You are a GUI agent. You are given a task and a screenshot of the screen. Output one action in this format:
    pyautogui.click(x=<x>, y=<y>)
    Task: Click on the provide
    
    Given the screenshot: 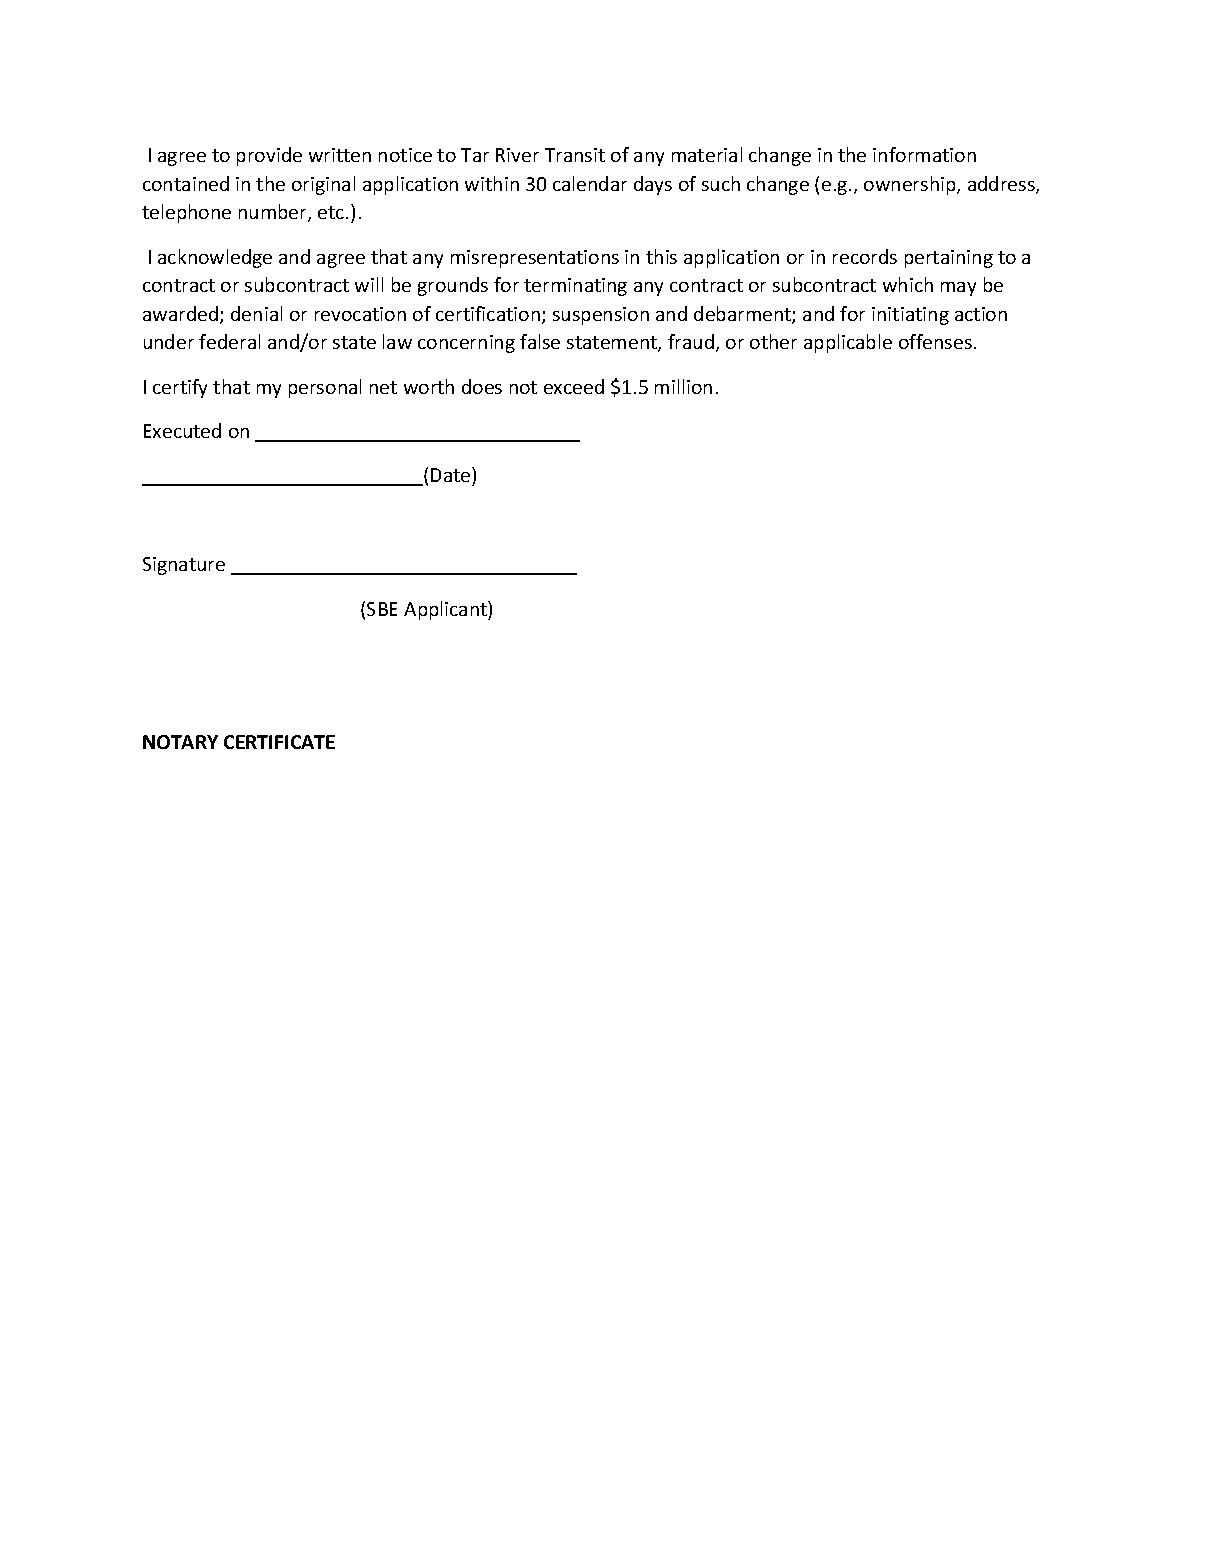 What is the action you would take?
    pyautogui.click(x=269, y=156)
